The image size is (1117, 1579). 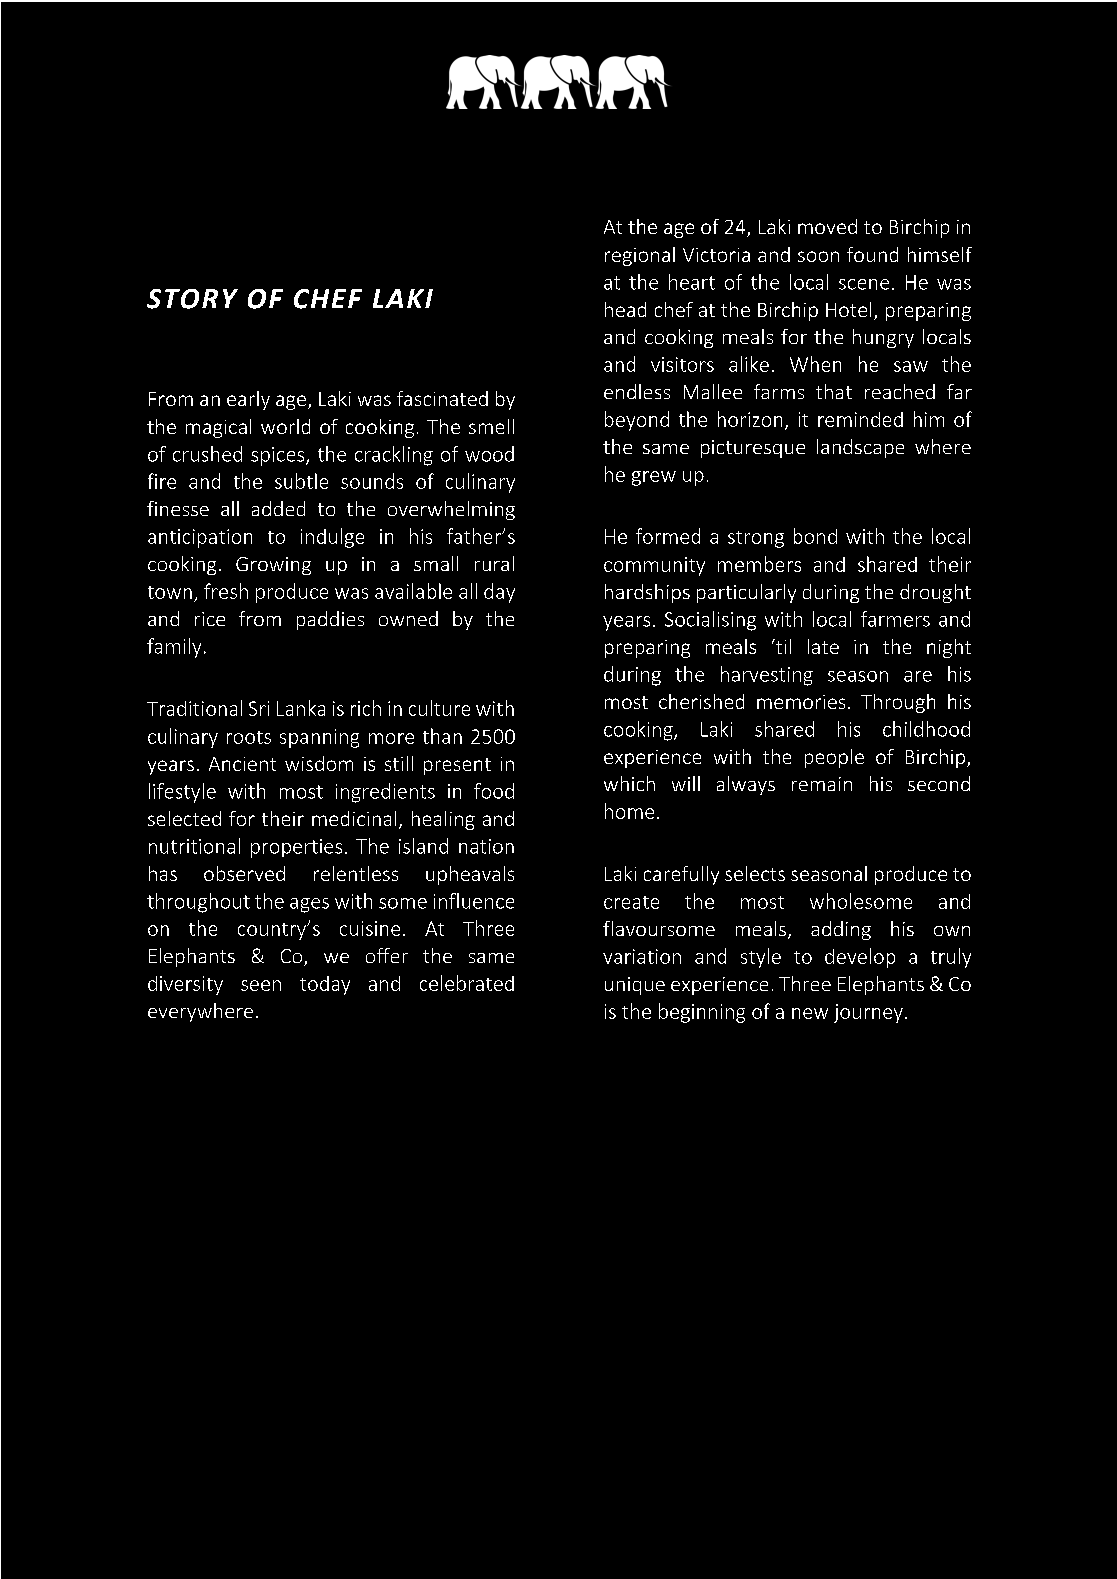 What do you see at coordinates (192, 299) in the page?
I see `STORY` at bounding box center [192, 299].
